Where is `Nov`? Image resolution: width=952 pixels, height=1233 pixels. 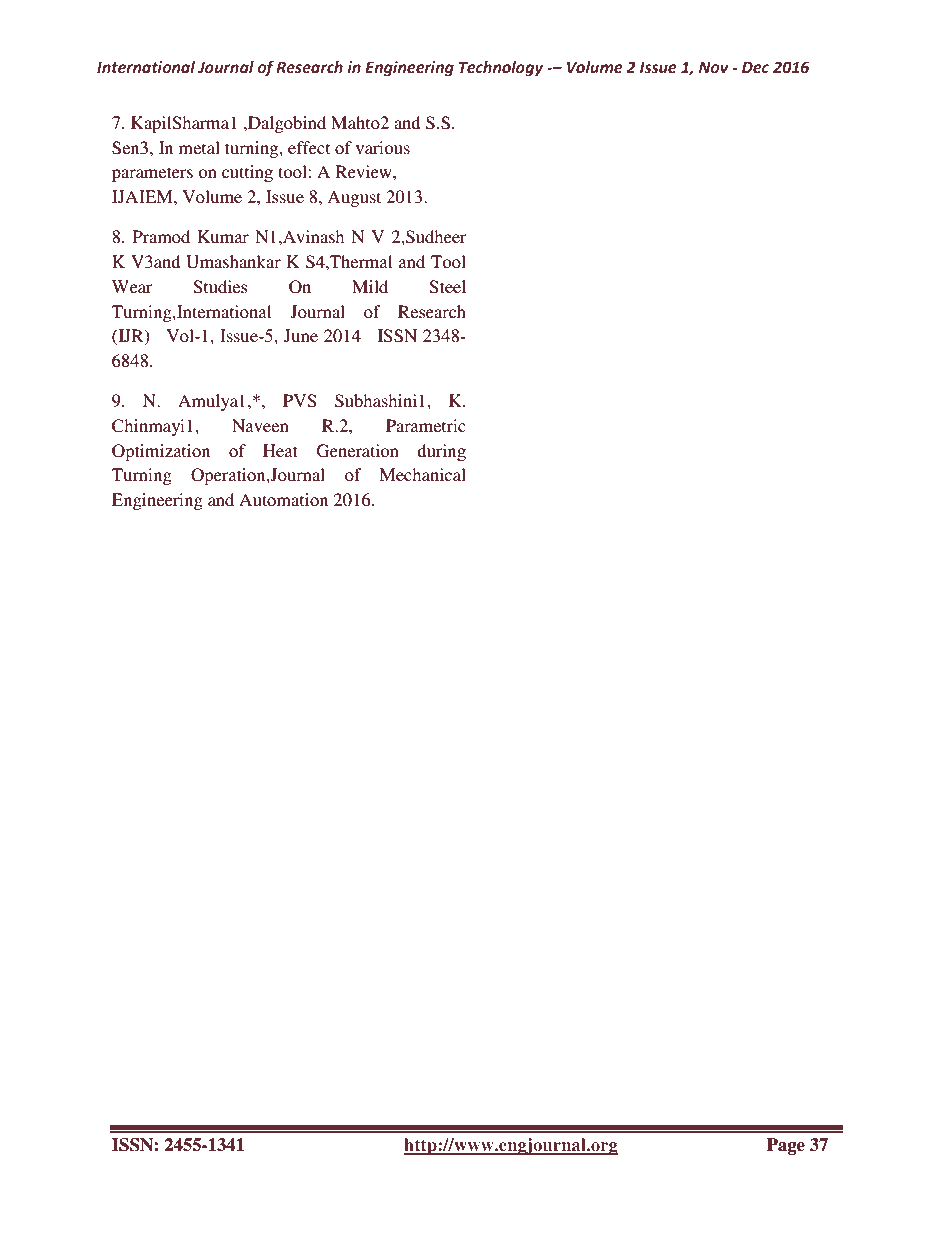 Nov is located at coordinates (714, 67).
